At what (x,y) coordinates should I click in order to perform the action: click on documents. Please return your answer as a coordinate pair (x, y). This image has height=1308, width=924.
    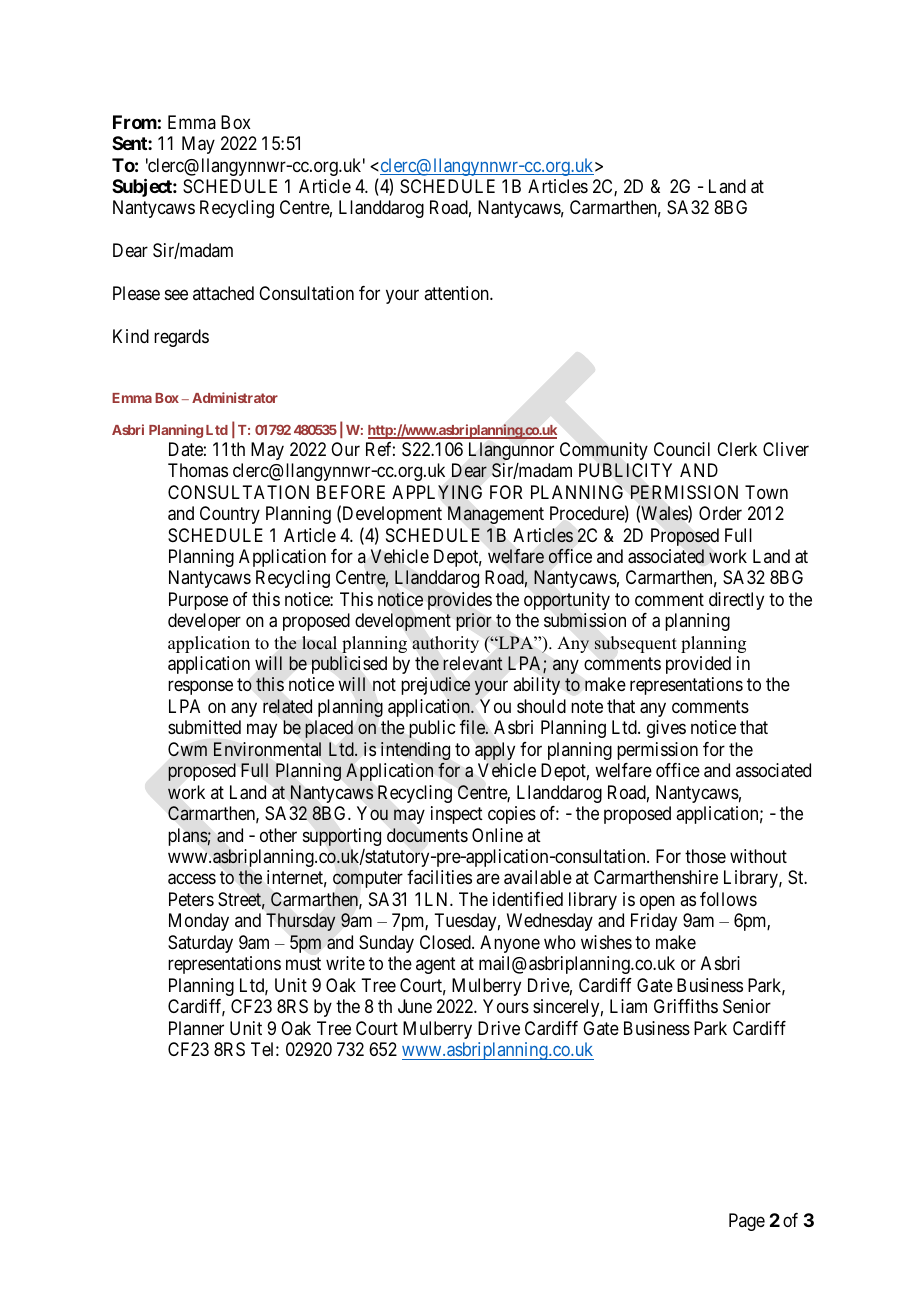
    Looking at the image, I should click on (427, 835).
